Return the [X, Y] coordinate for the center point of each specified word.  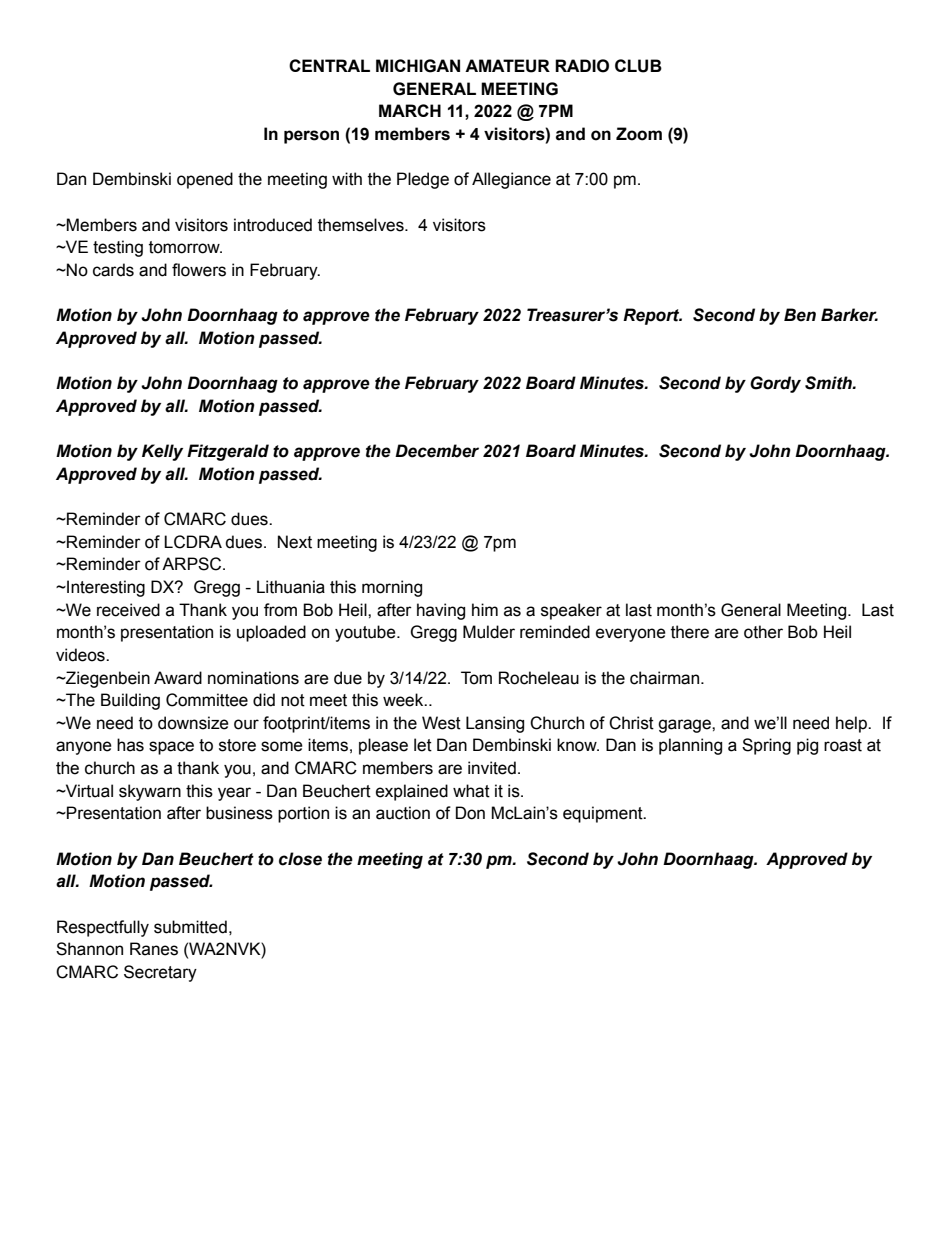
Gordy [775, 384]
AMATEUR [507, 66]
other [763, 632]
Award [178, 678]
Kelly [162, 452]
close [300, 859]
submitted [190, 927]
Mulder [489, 632]
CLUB [638, 66]
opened [205, 180]
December [437, 451]
